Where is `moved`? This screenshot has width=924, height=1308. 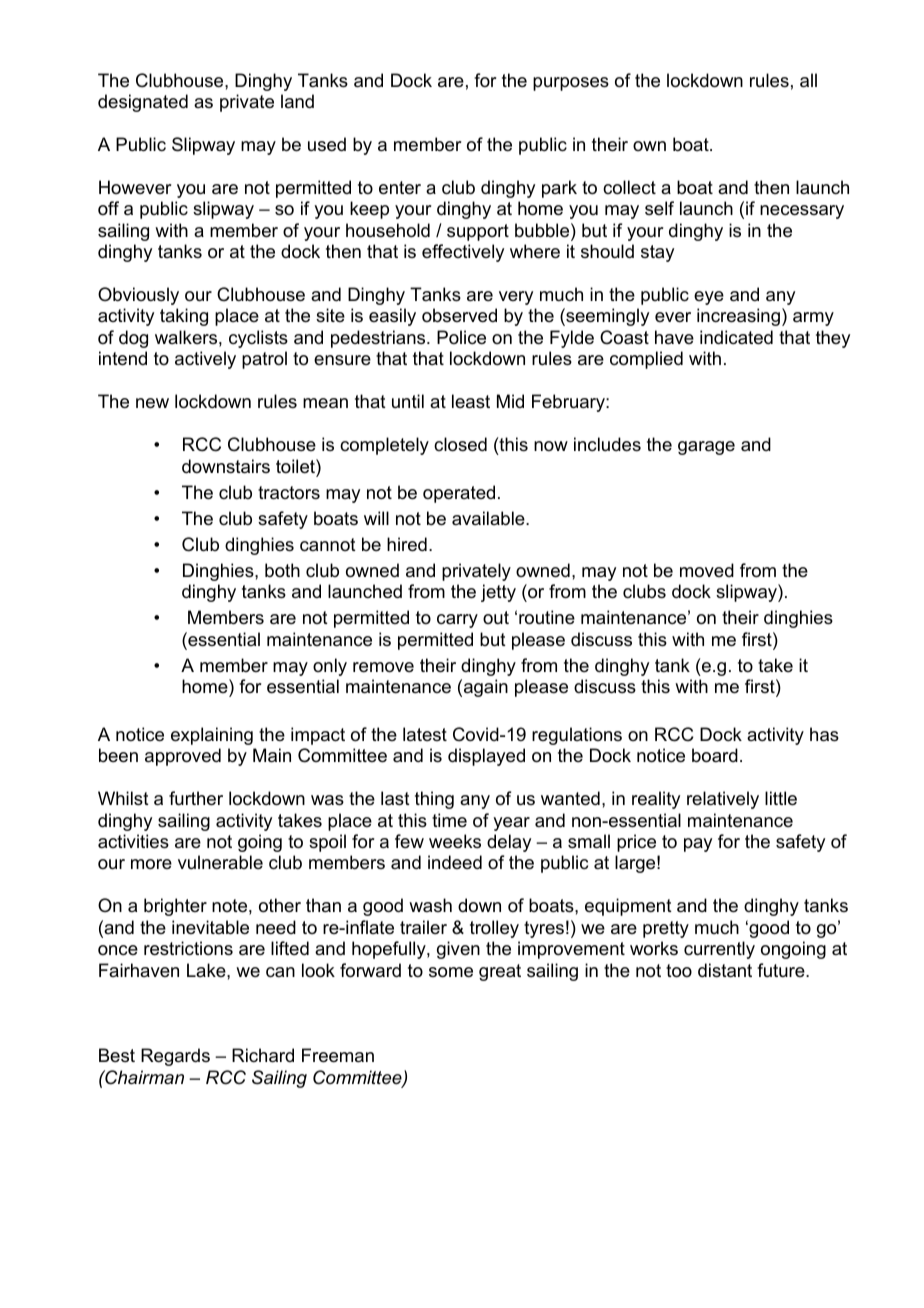 moved is located at coordinates (707, 570).
